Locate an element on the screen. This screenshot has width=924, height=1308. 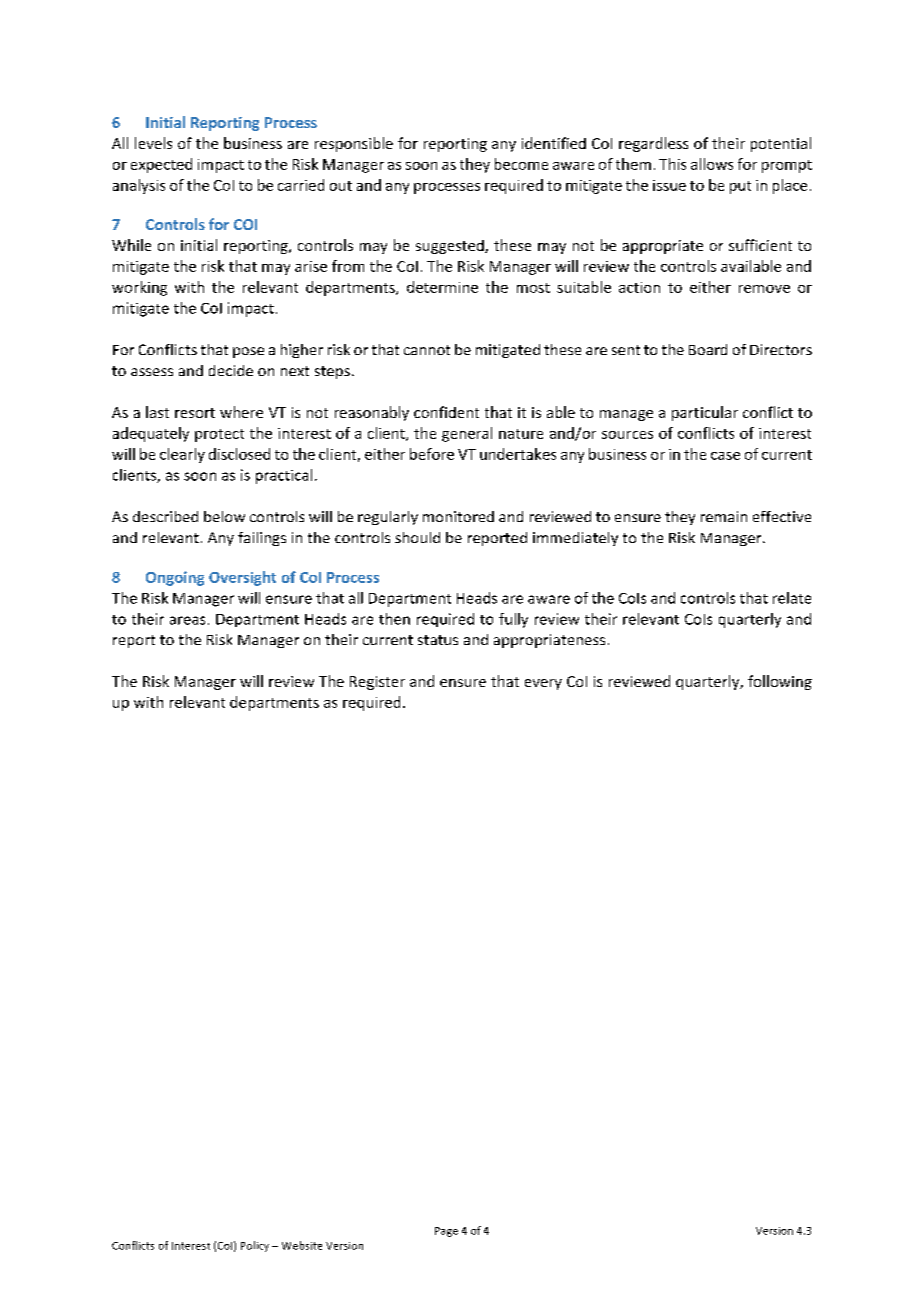
particular is located at coordinates (705, 413).
